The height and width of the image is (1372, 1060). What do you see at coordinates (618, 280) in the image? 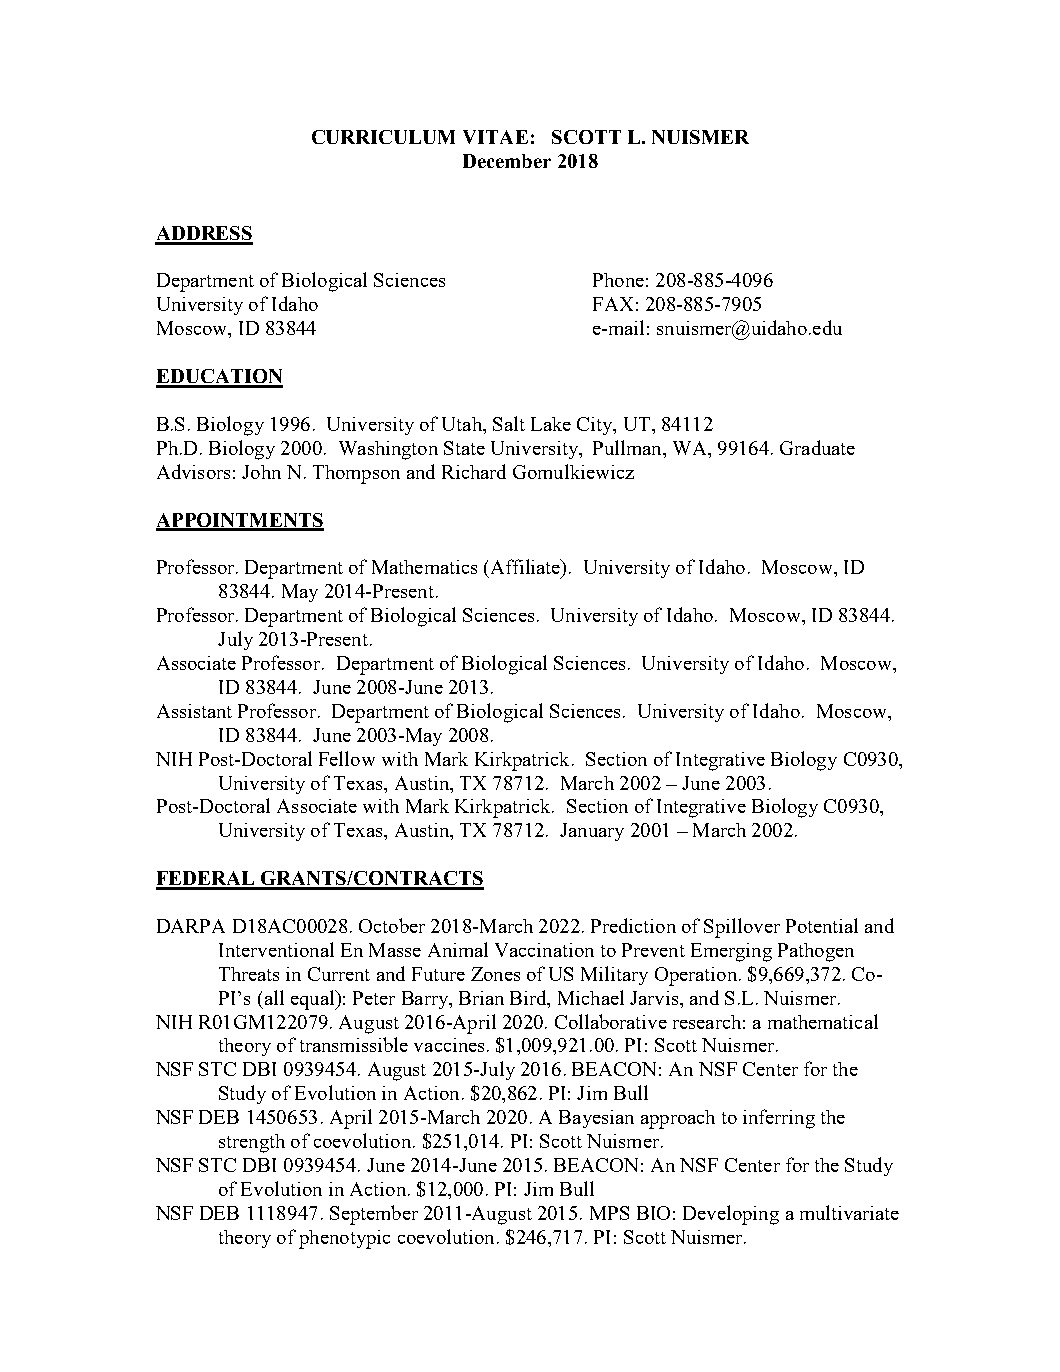
I see `Phone` at bounding box center [618, 280].
